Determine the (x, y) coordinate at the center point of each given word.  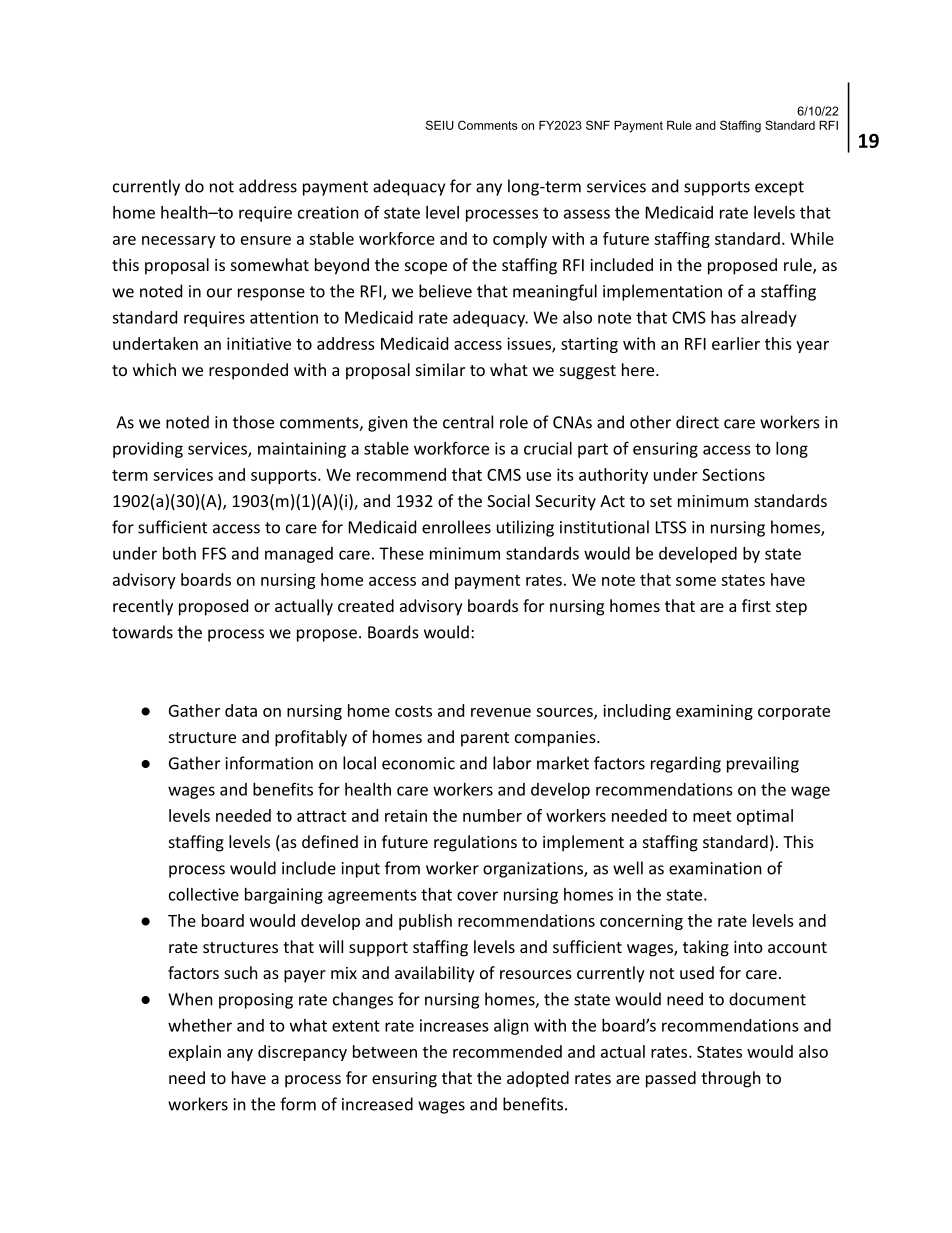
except (779, 188)
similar (440, 369)
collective (204, 894)
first (756, 605)
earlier (736, 343)
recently (143, 607)
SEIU (440, 125)
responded (248, 371)
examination (715, 868)
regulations (475, 843)
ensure (266, 240)
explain (195, 1053)
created (366, 605)
